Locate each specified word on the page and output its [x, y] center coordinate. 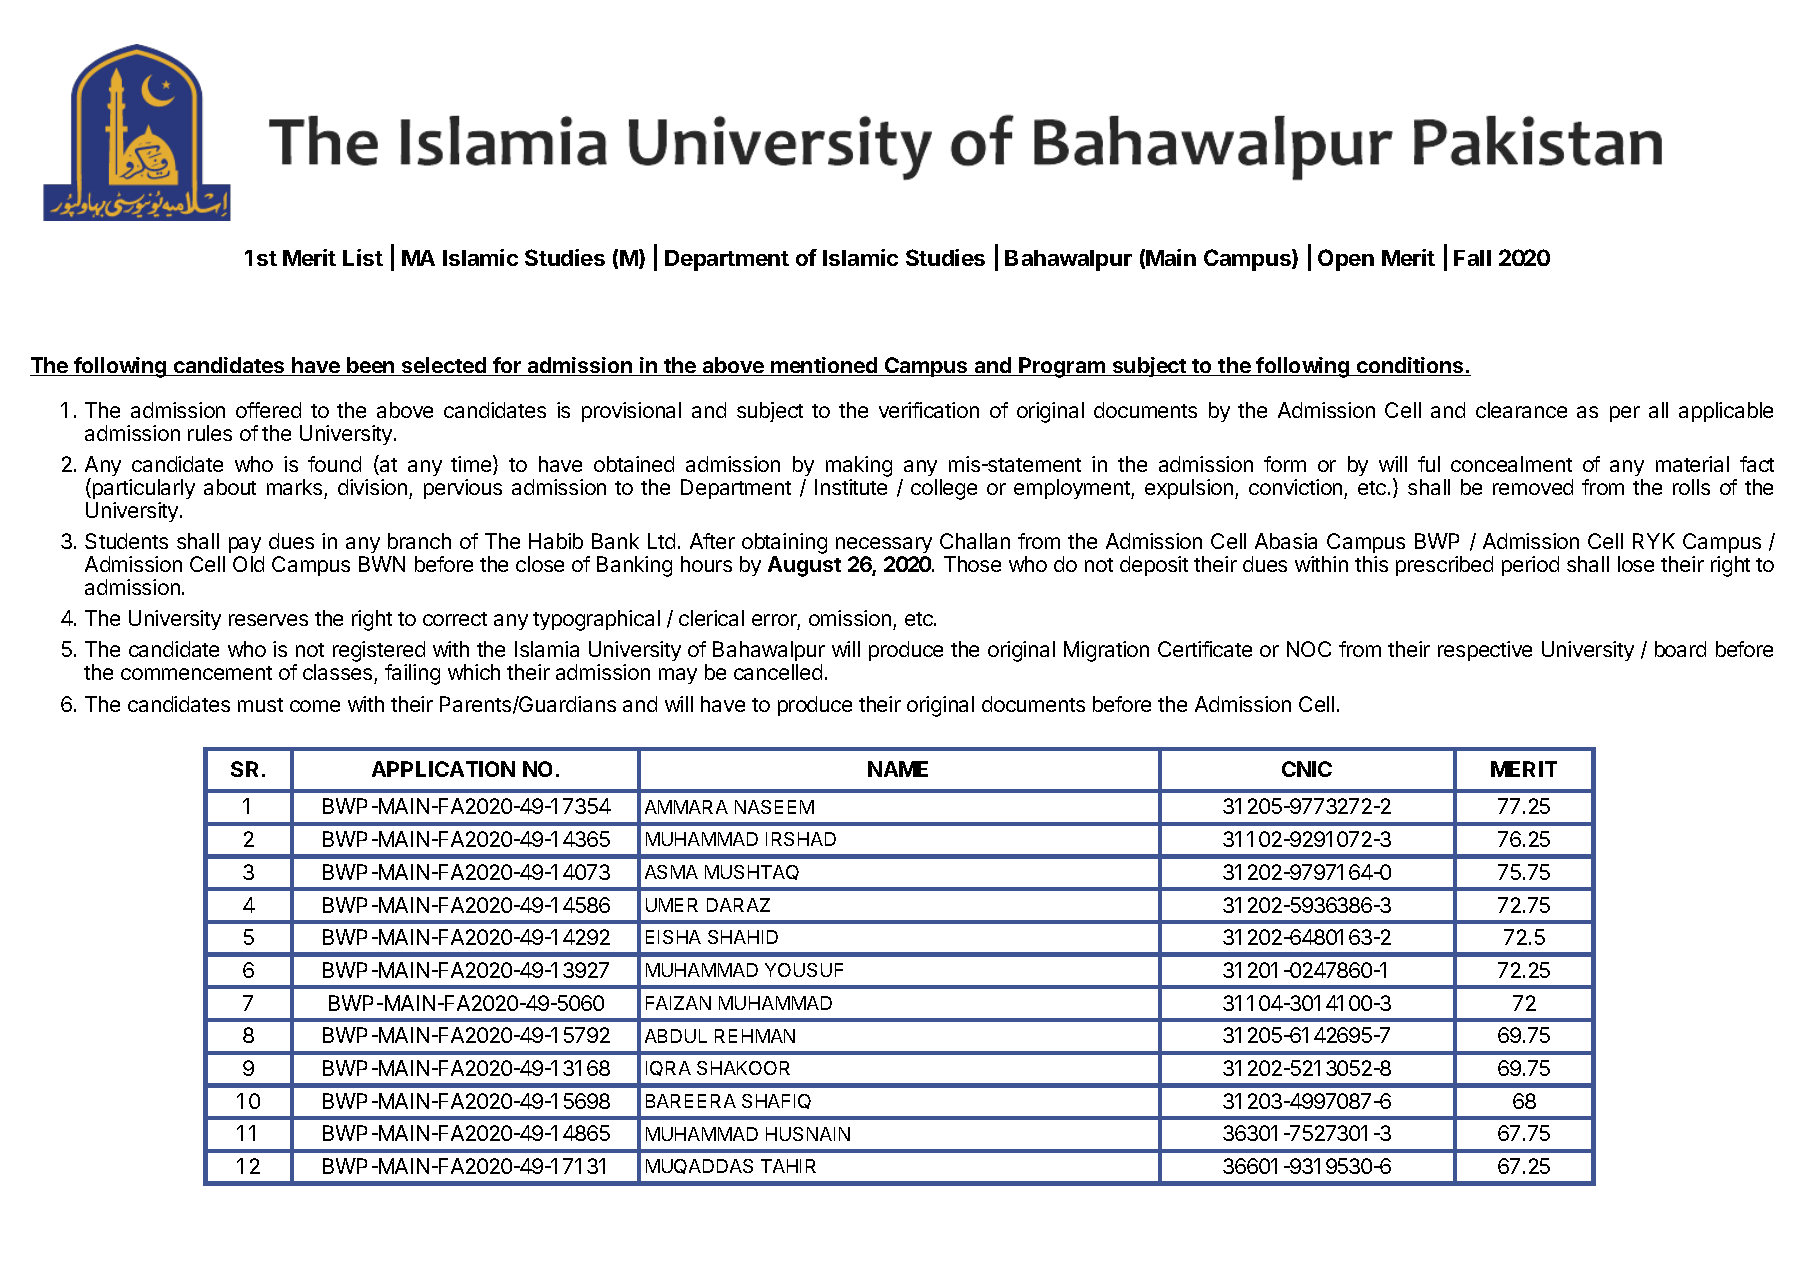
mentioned [824, 366]
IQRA [668, 1068]
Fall [1472, 258]
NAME [898, 769]
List [363, 257]
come [315, 706]
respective [1485, 651]
